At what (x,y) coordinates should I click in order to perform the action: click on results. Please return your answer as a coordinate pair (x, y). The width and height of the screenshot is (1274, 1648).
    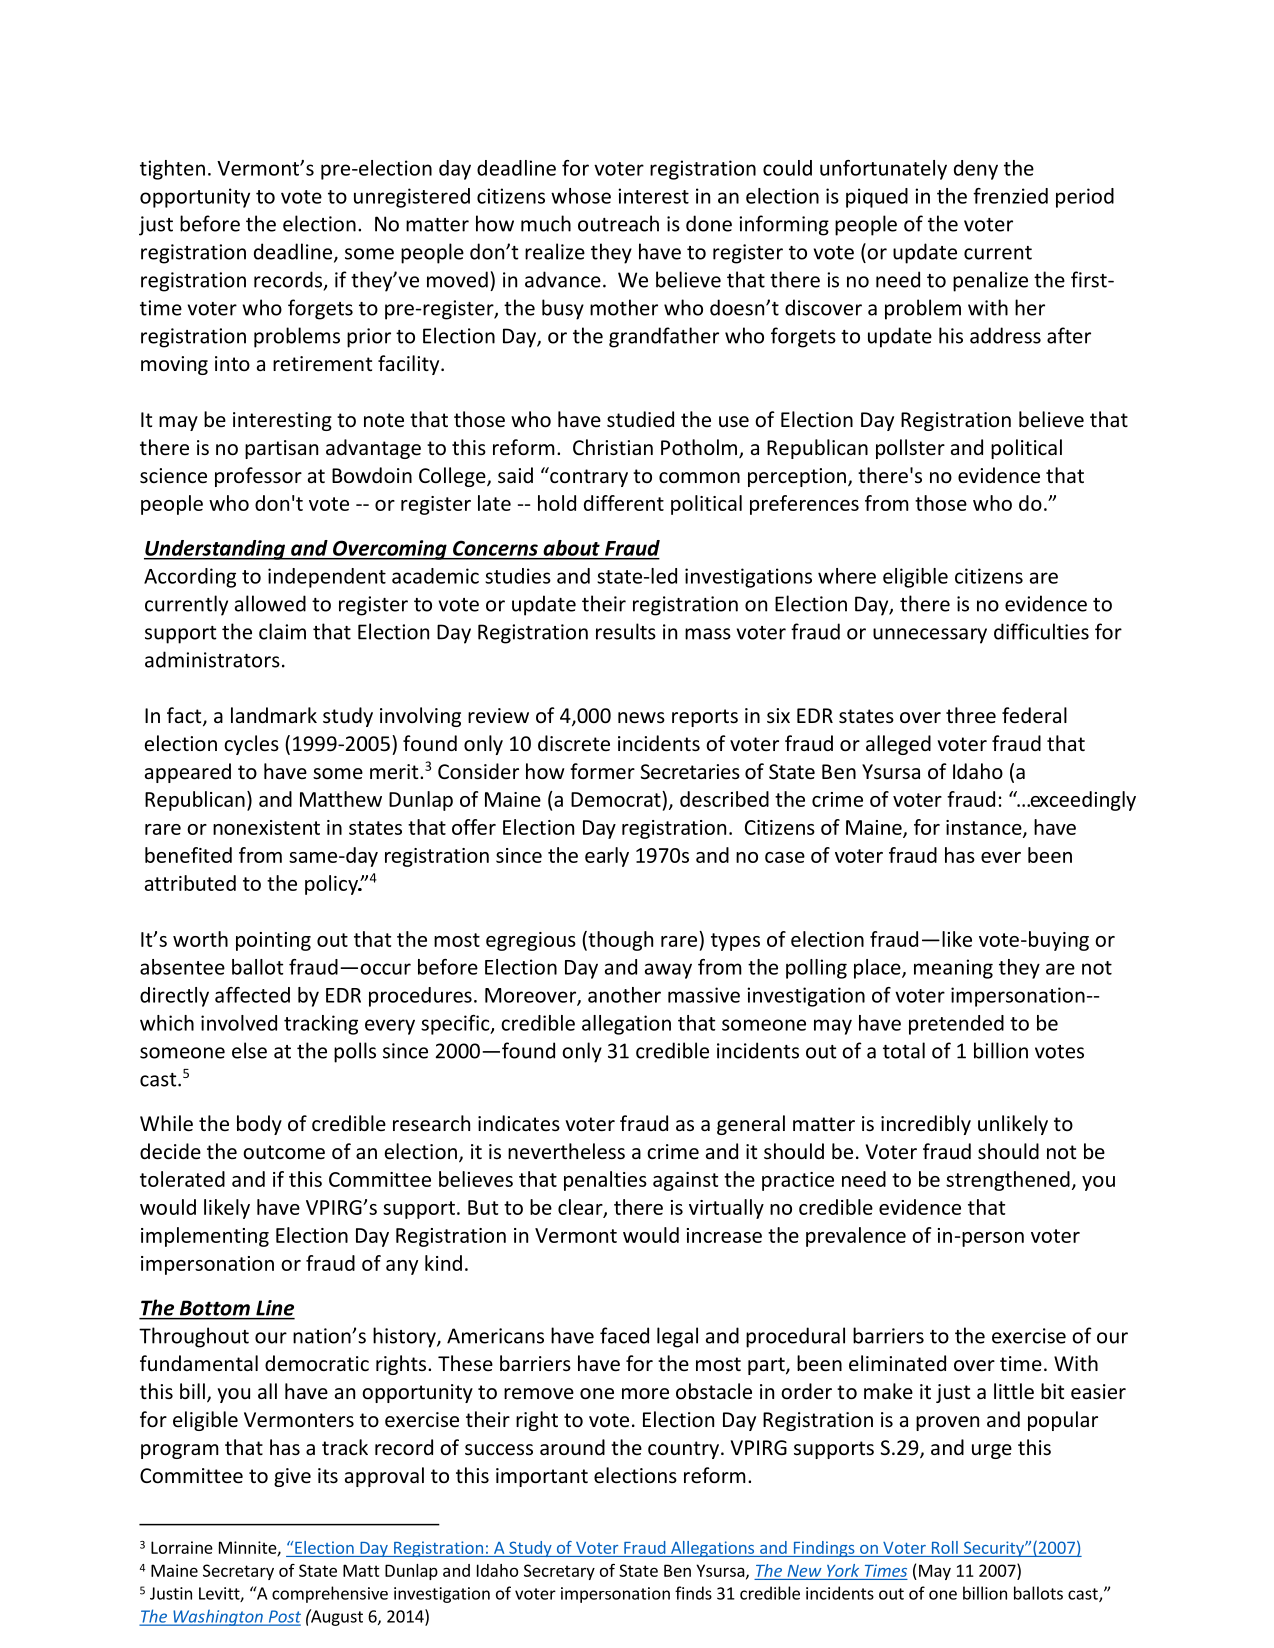
    Looking at the image, I should click on (626, 631).
